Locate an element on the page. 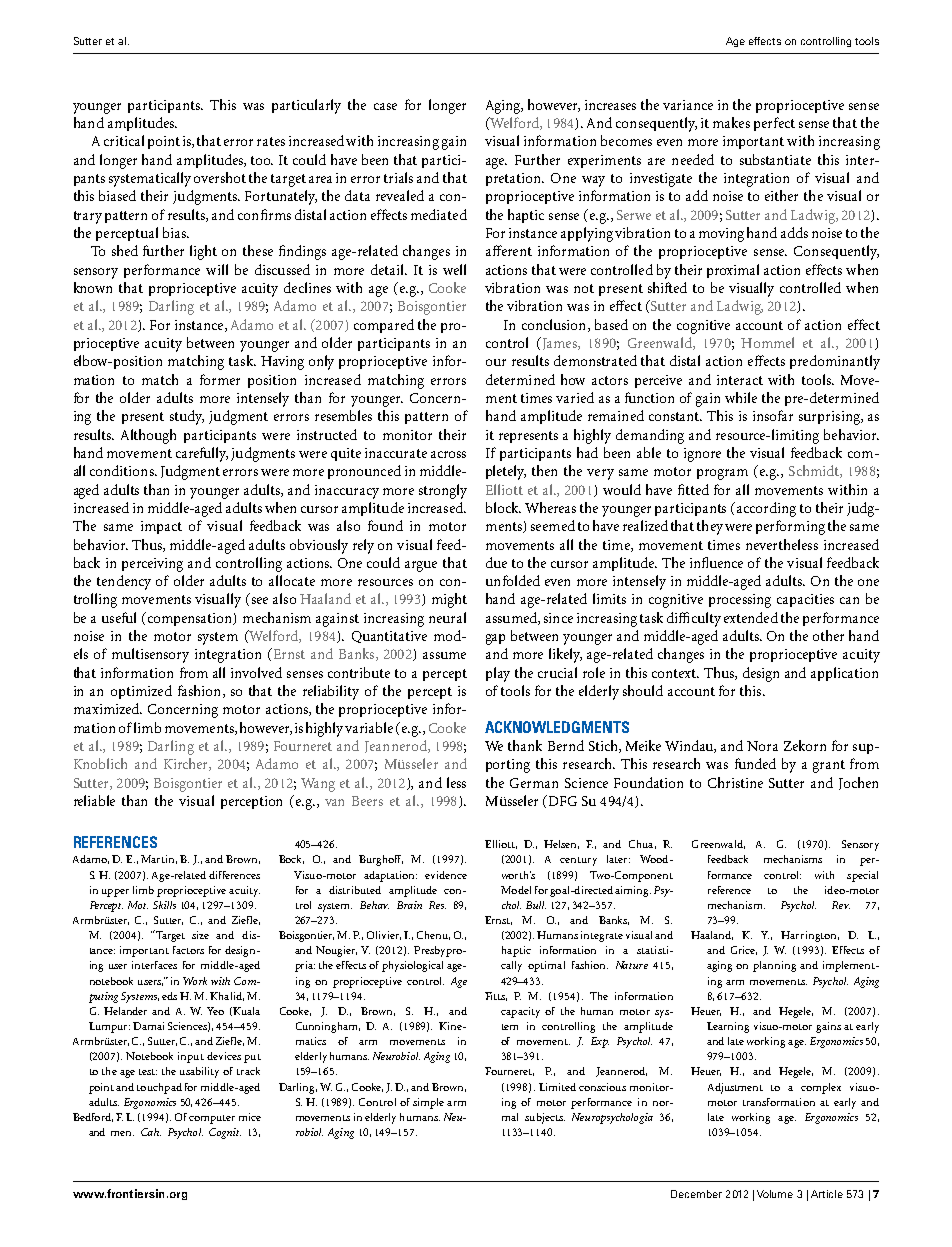 This page has width=952, height=1247. Grice is located at coordinates (744, 950).
